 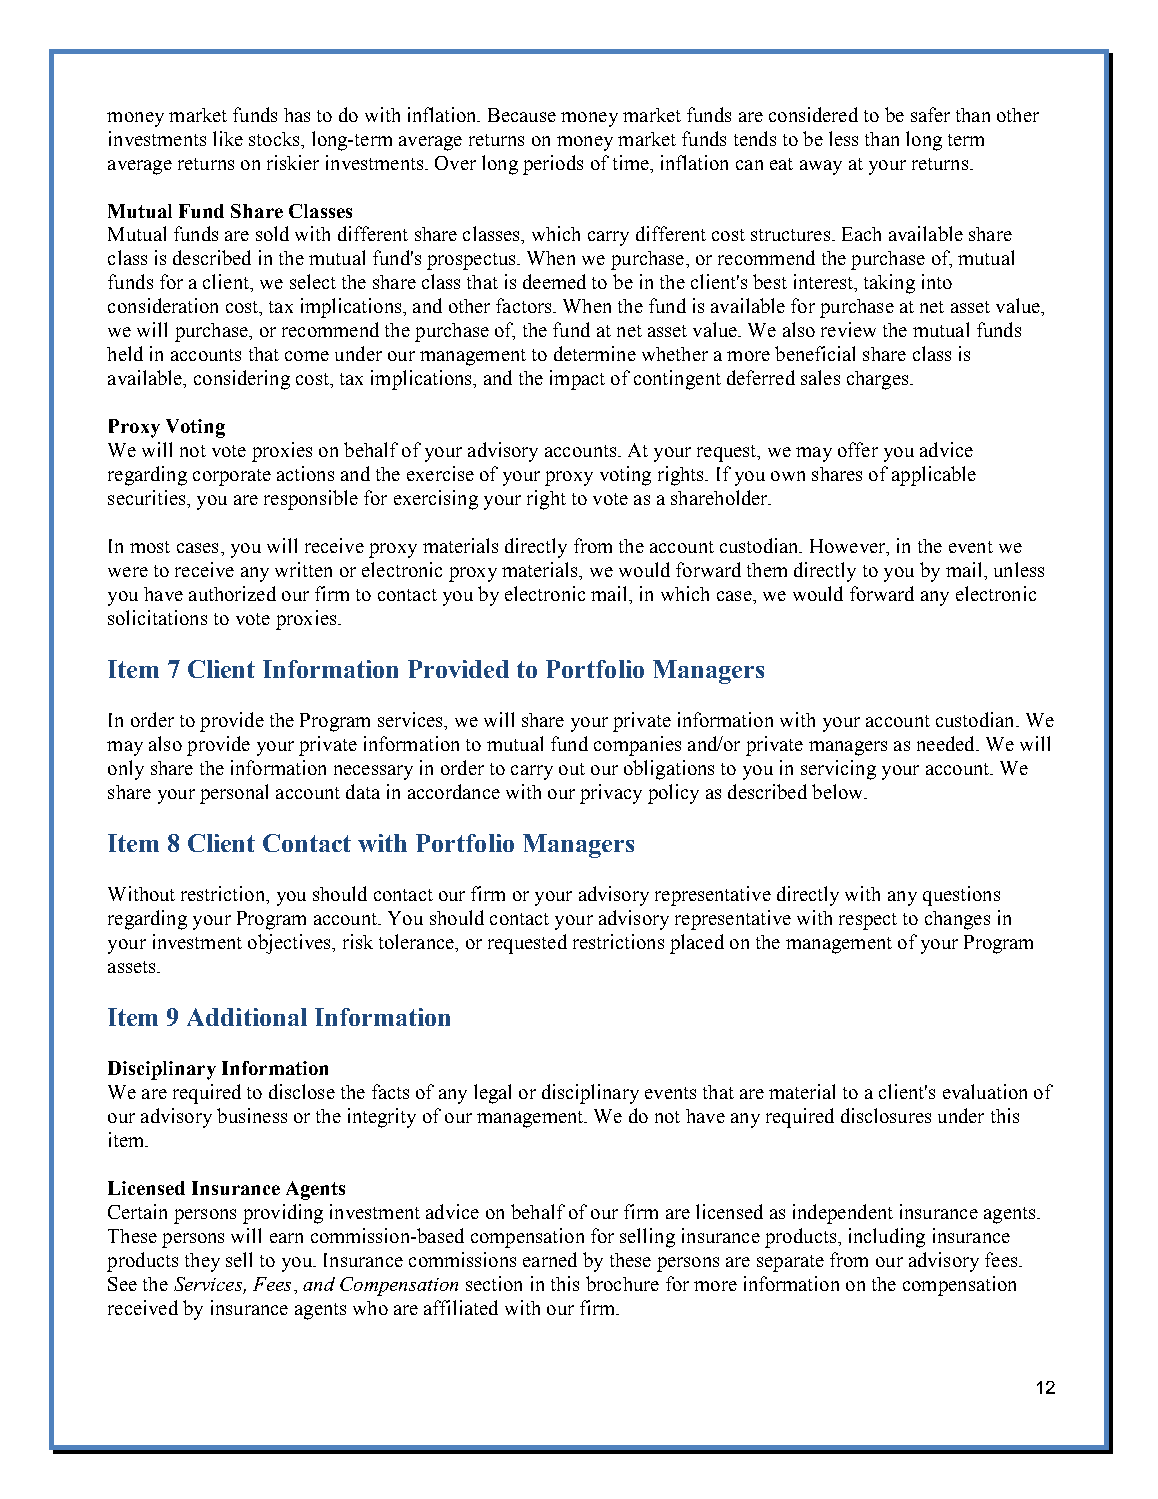 What do you see at coordinates (202, 1262) in the document?
I see `they` at bounding box center [202, 1262].
